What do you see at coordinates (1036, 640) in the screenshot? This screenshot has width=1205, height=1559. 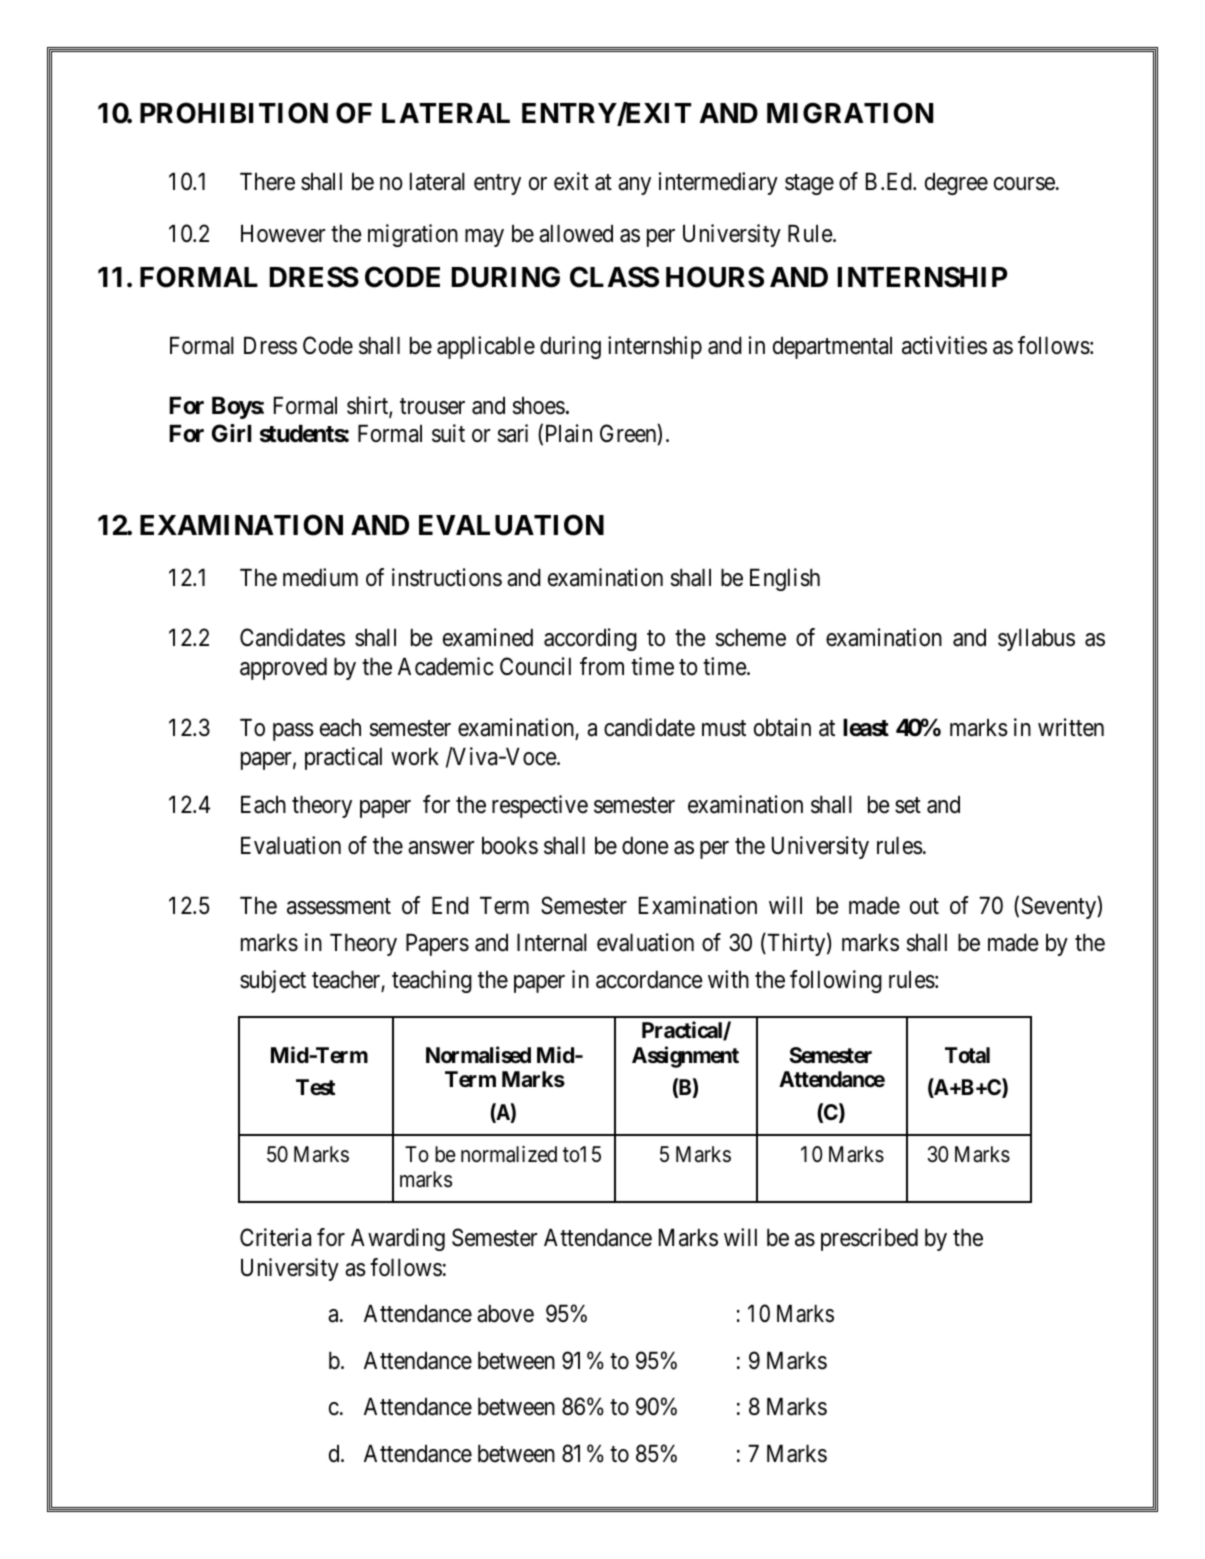 I see `syllabus` at bounding box center [1036, 640].
